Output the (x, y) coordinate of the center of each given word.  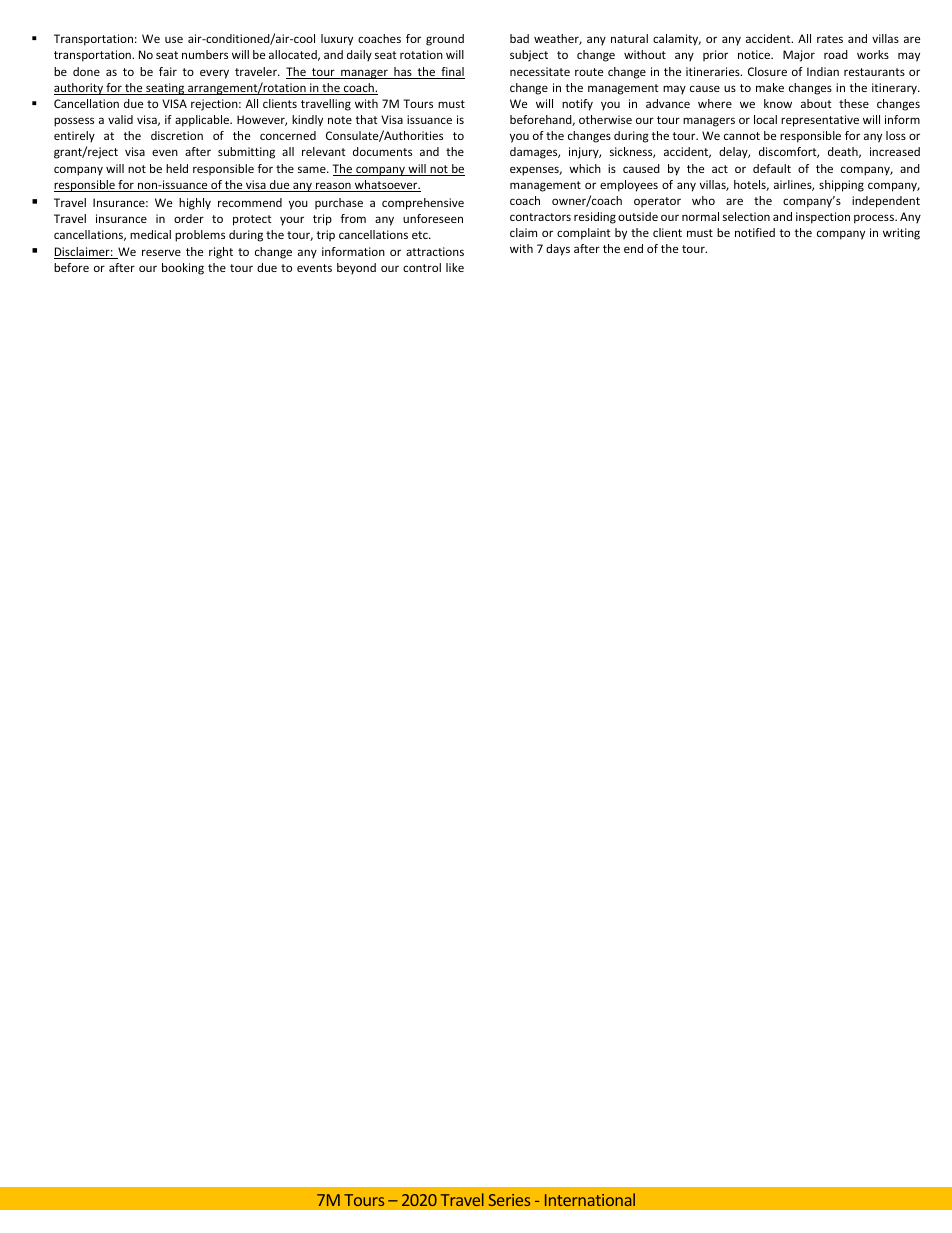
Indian (823, 71)
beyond (356, 268)
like (455, 267)
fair (168, 71)
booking (183, 269)
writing (901, 234)
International (590, 1199)
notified (755, 232)
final (452, 73)
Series (509, 1200)
